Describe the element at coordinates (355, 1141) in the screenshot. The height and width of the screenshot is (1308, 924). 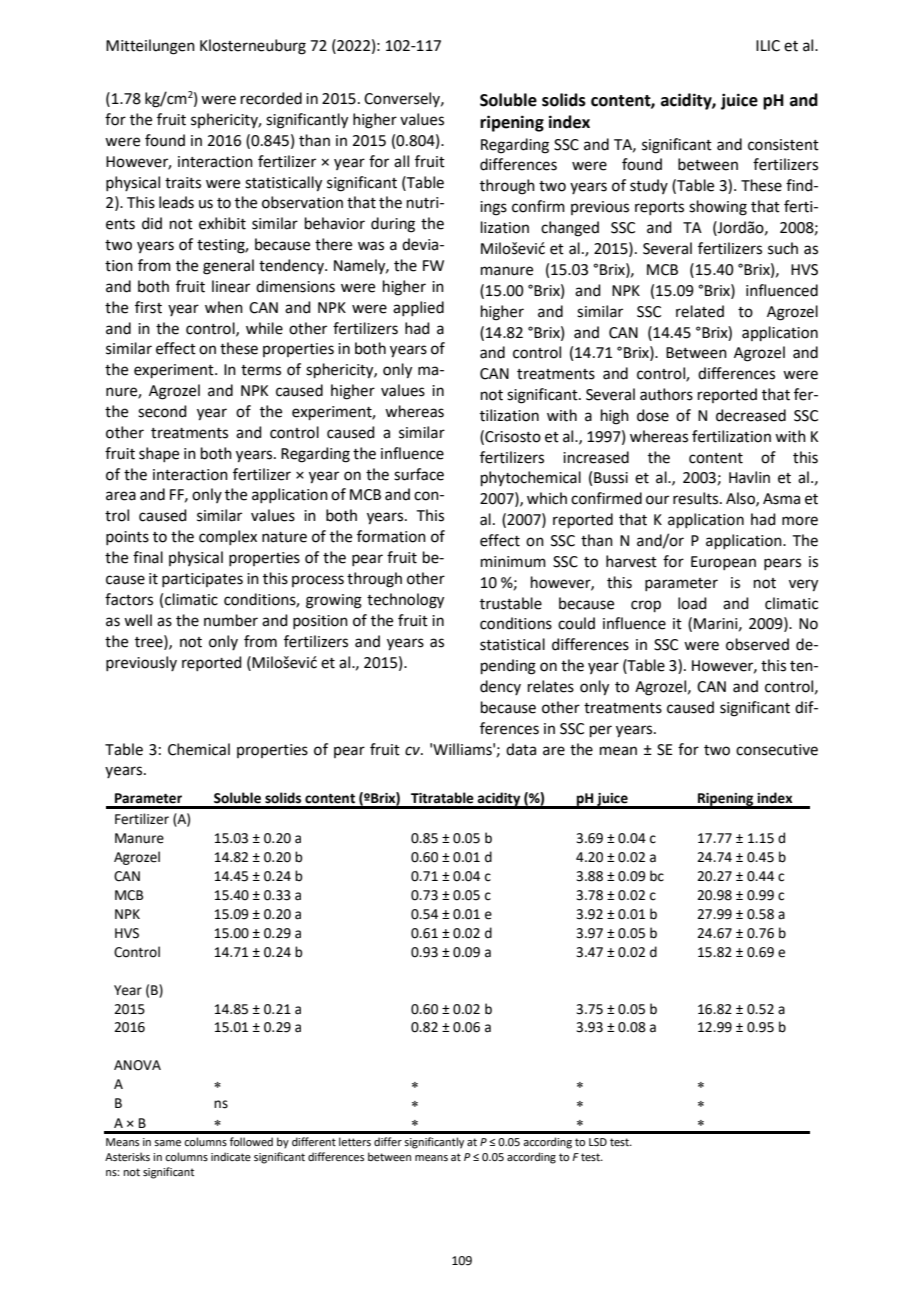
I see `letters` at that location.
